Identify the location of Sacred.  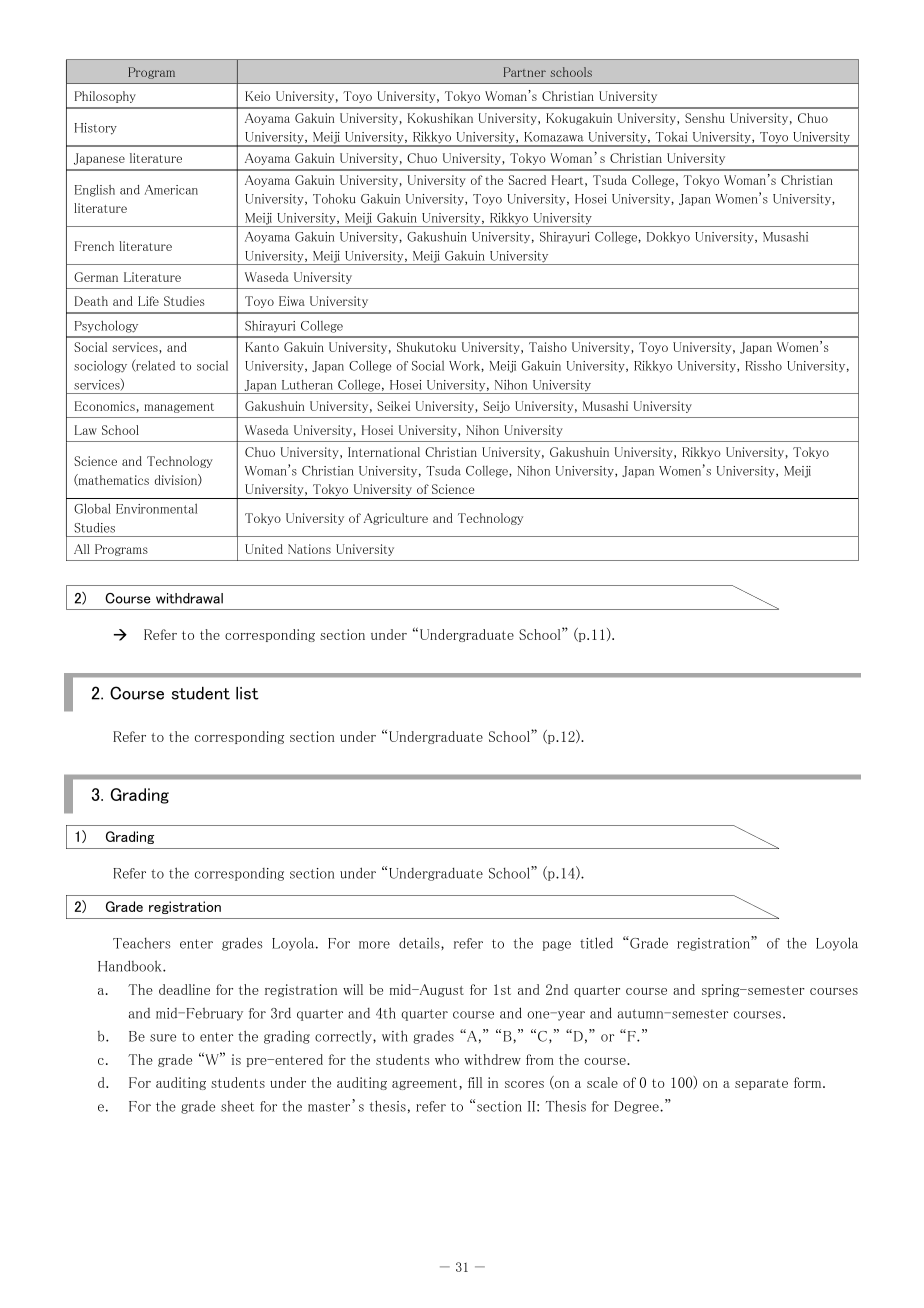
(527, 180).
